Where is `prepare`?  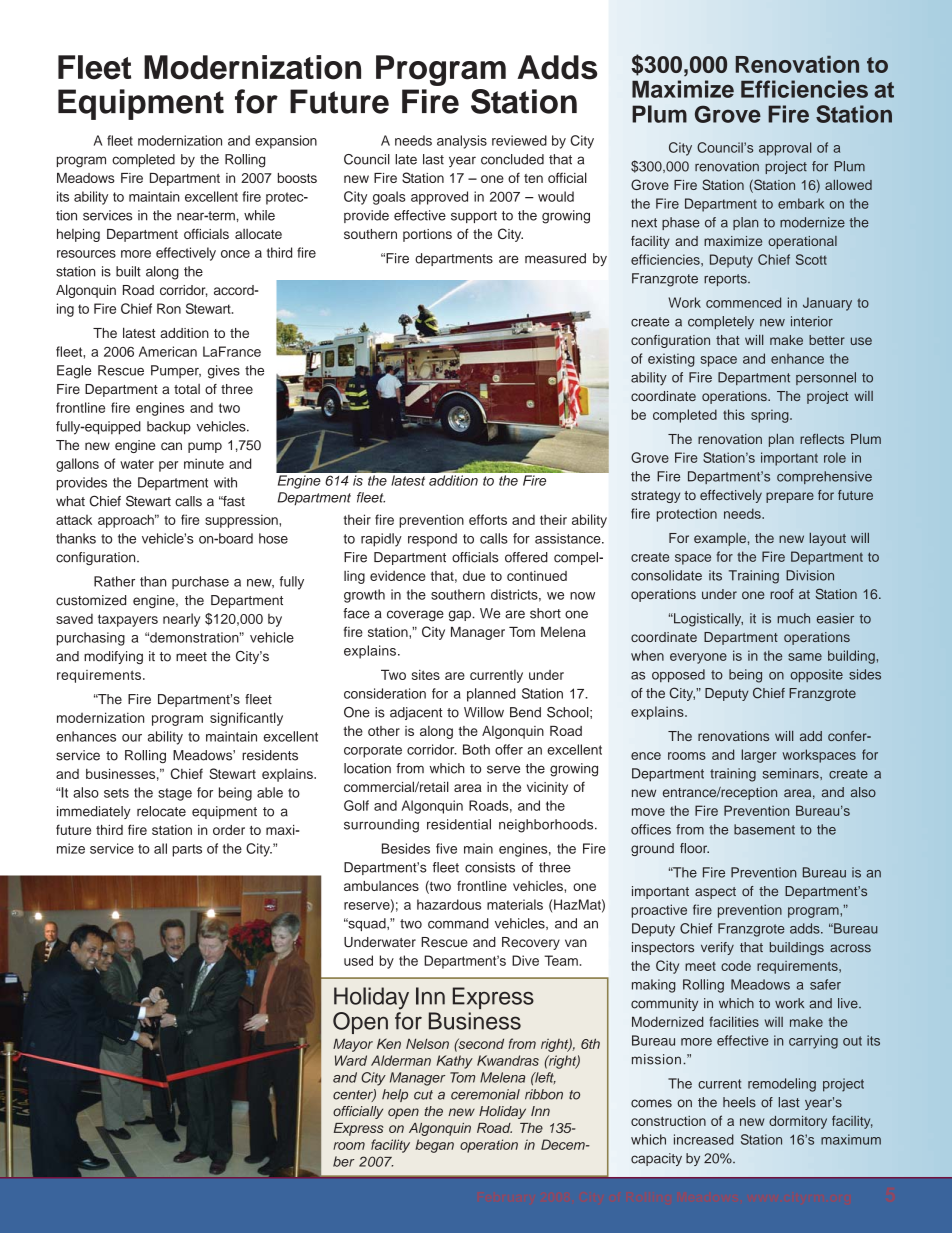 prepare is located at coordinates (790, 497).
